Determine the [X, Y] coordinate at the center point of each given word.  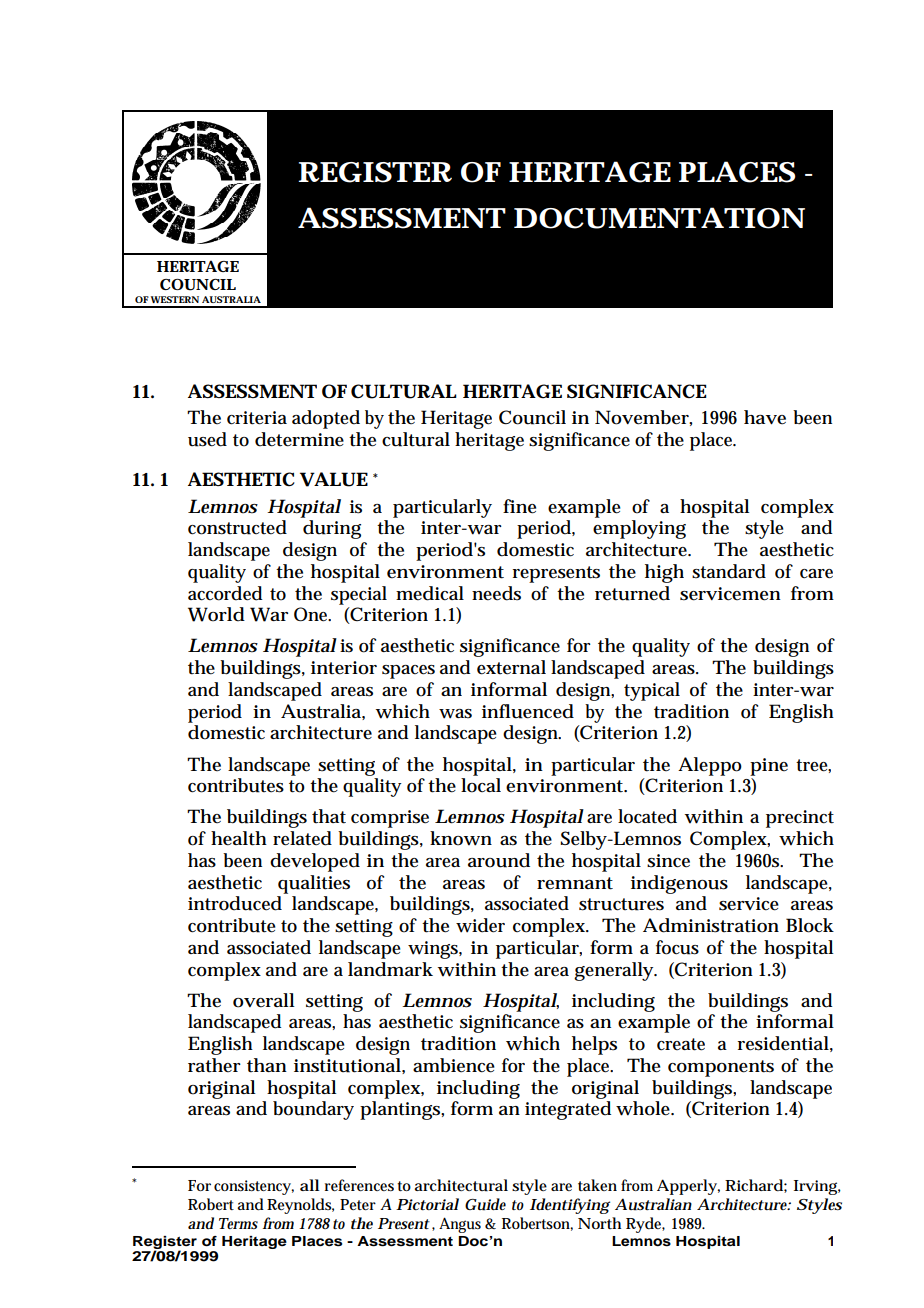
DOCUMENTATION [659, 218]
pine [769, 767]
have [765, 417]
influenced [528, 711]
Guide [485, 1204]
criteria [257, 418]
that [329, 816]
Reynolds [300, 1206]
